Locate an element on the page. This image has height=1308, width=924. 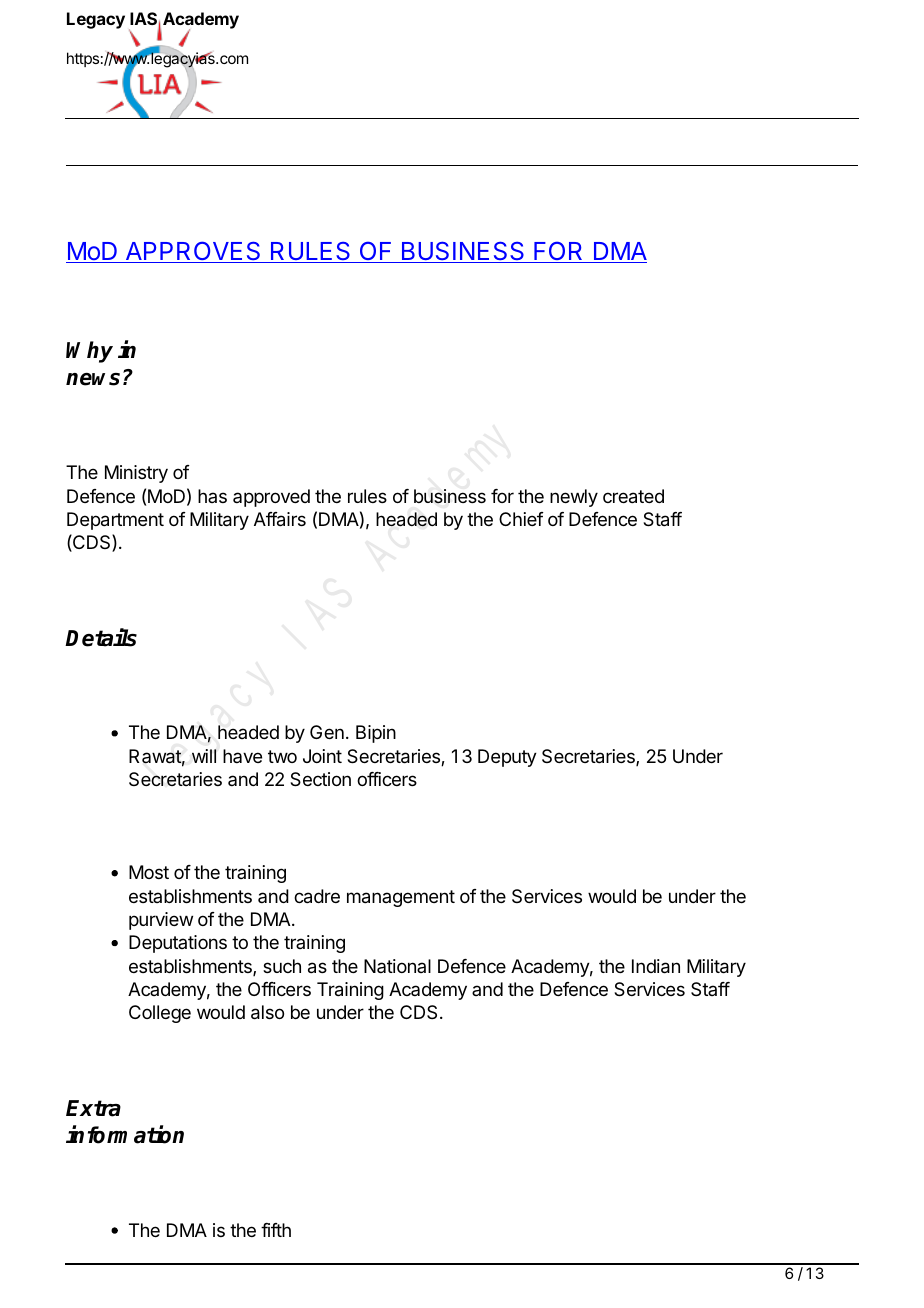
newly is located at coordinates (574, 498).
